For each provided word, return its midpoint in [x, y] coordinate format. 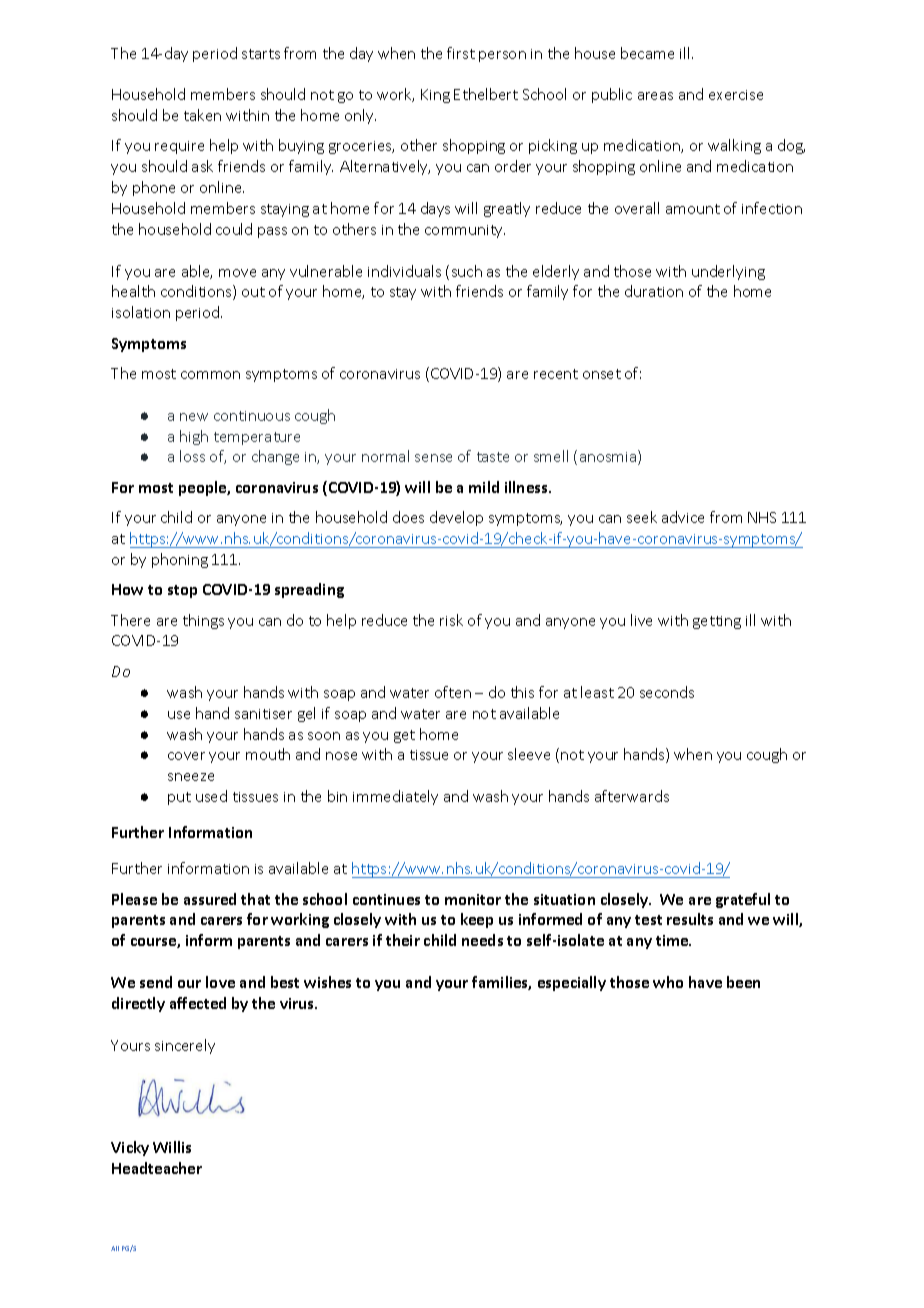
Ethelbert [486, 94]
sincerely [185, 1046]
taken [202, 115]
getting [717, 622]
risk [451, 620]
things [203, 621]
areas [655, 96]
